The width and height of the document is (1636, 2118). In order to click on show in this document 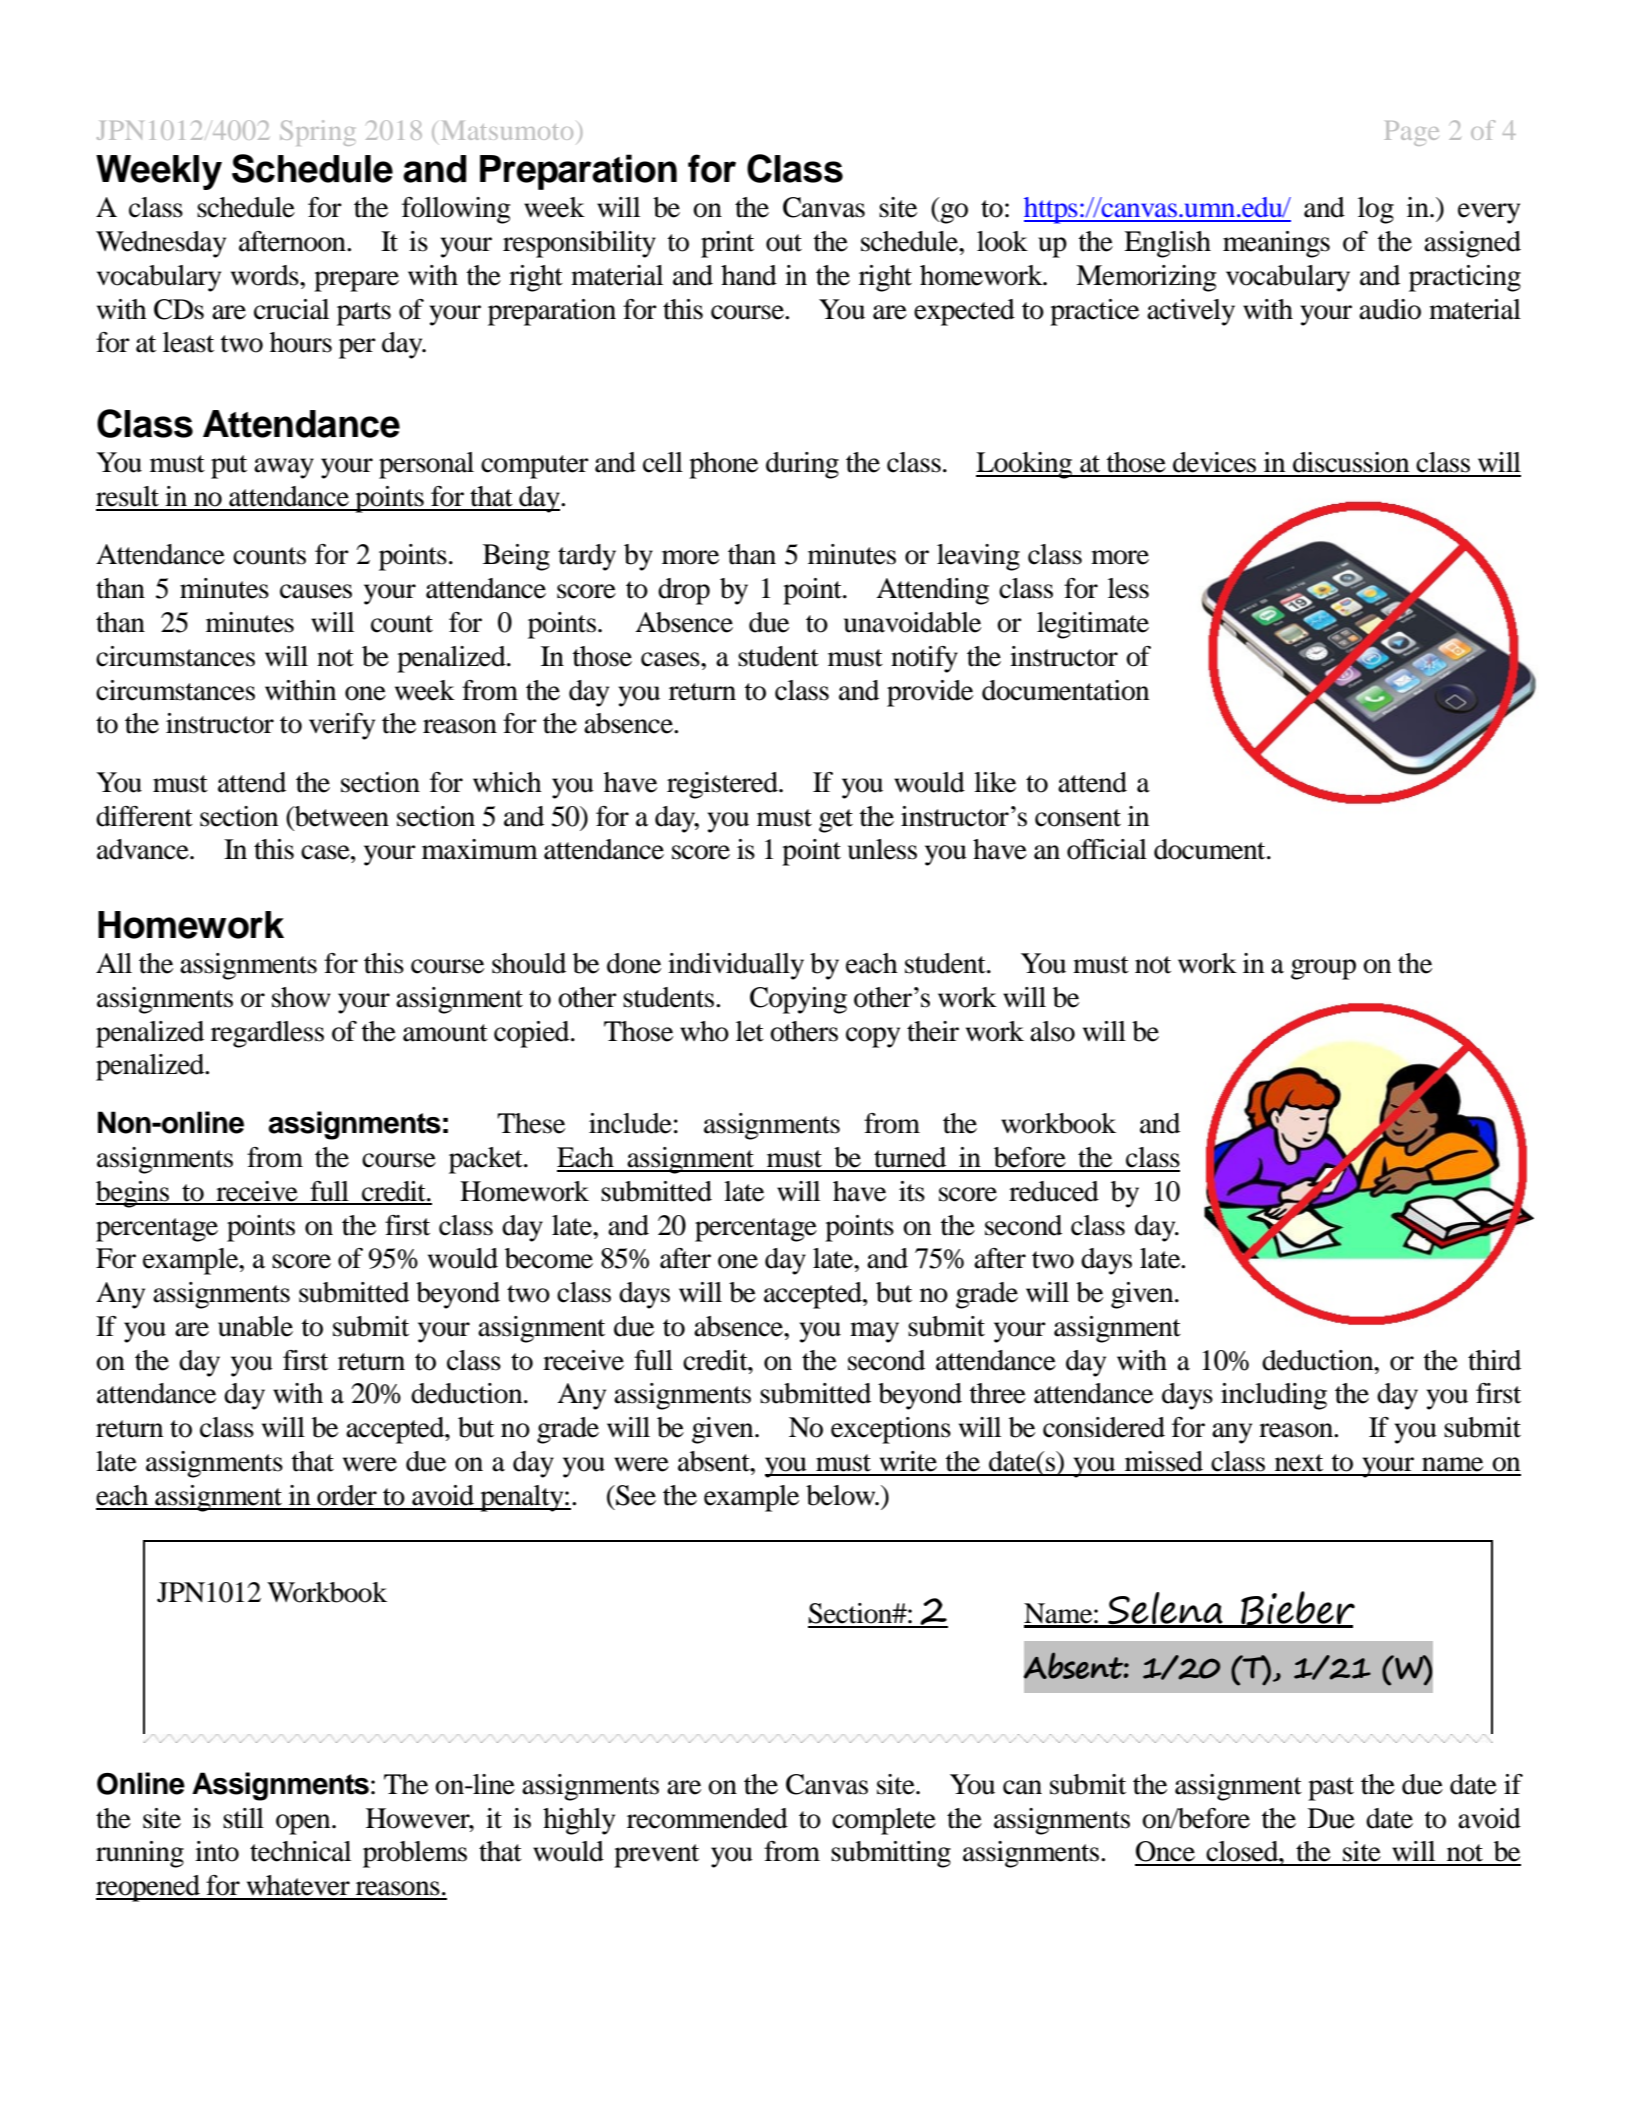, I will do `click(301, 997)`.
